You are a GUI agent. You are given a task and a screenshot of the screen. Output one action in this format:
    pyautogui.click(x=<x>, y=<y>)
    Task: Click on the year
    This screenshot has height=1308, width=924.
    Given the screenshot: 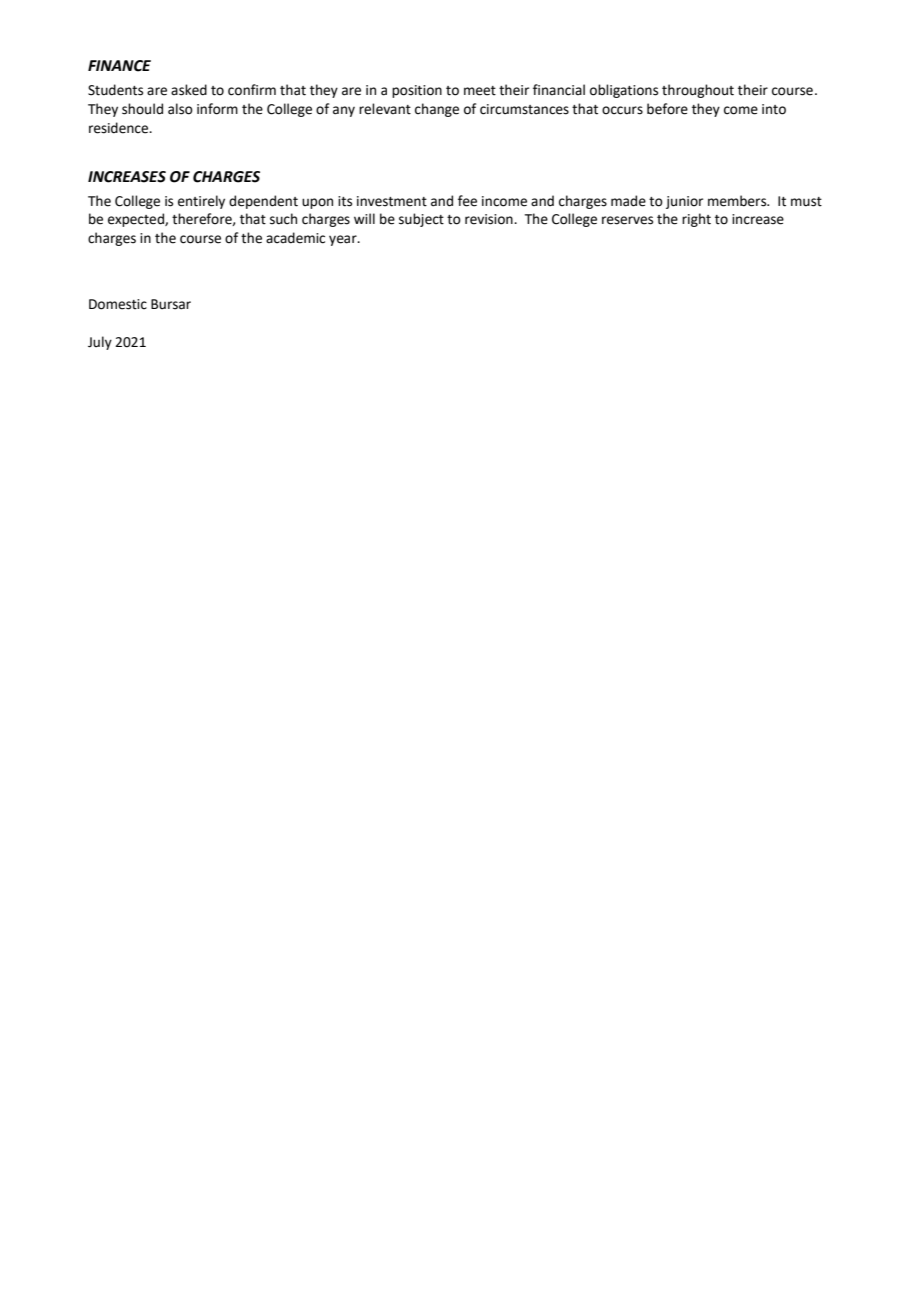 What is the action you would take?
    pyautogui.click(x=344, y=240)
